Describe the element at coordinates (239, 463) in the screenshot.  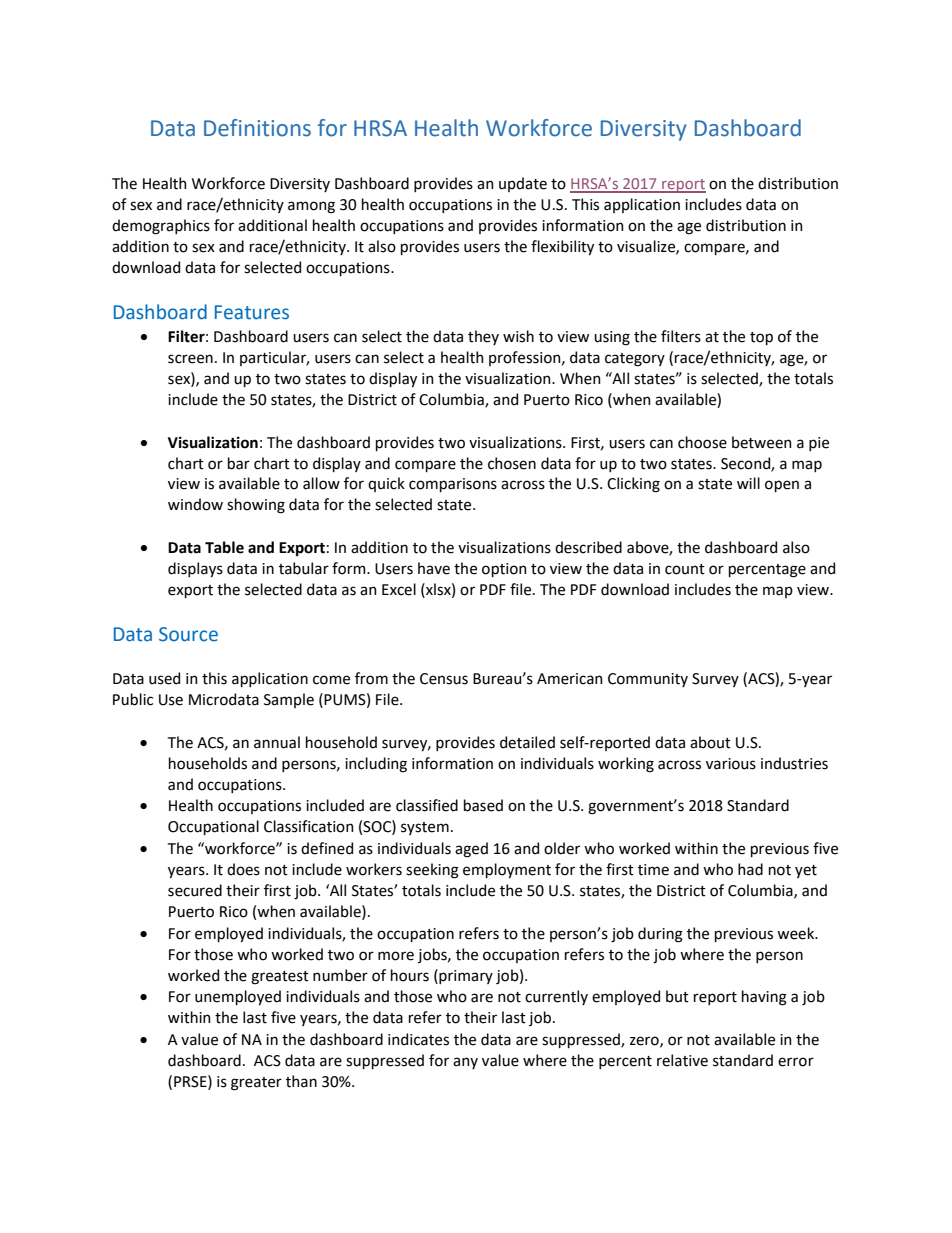
I see `bar` at that location.
